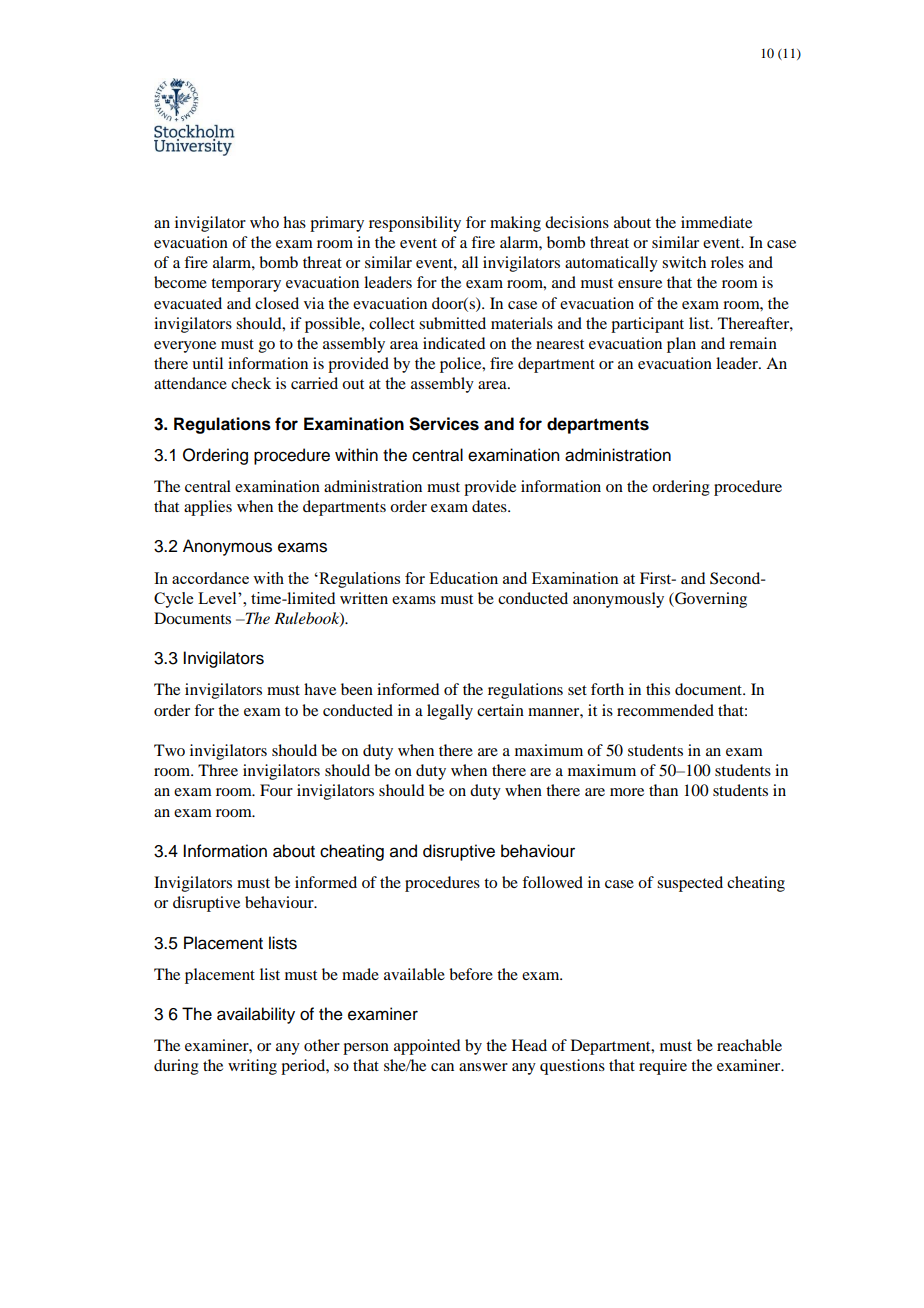 The height and width of the page is (1308, 924). Describe the element at coordinates (658, 689) in the page. I see `this` at that location.
